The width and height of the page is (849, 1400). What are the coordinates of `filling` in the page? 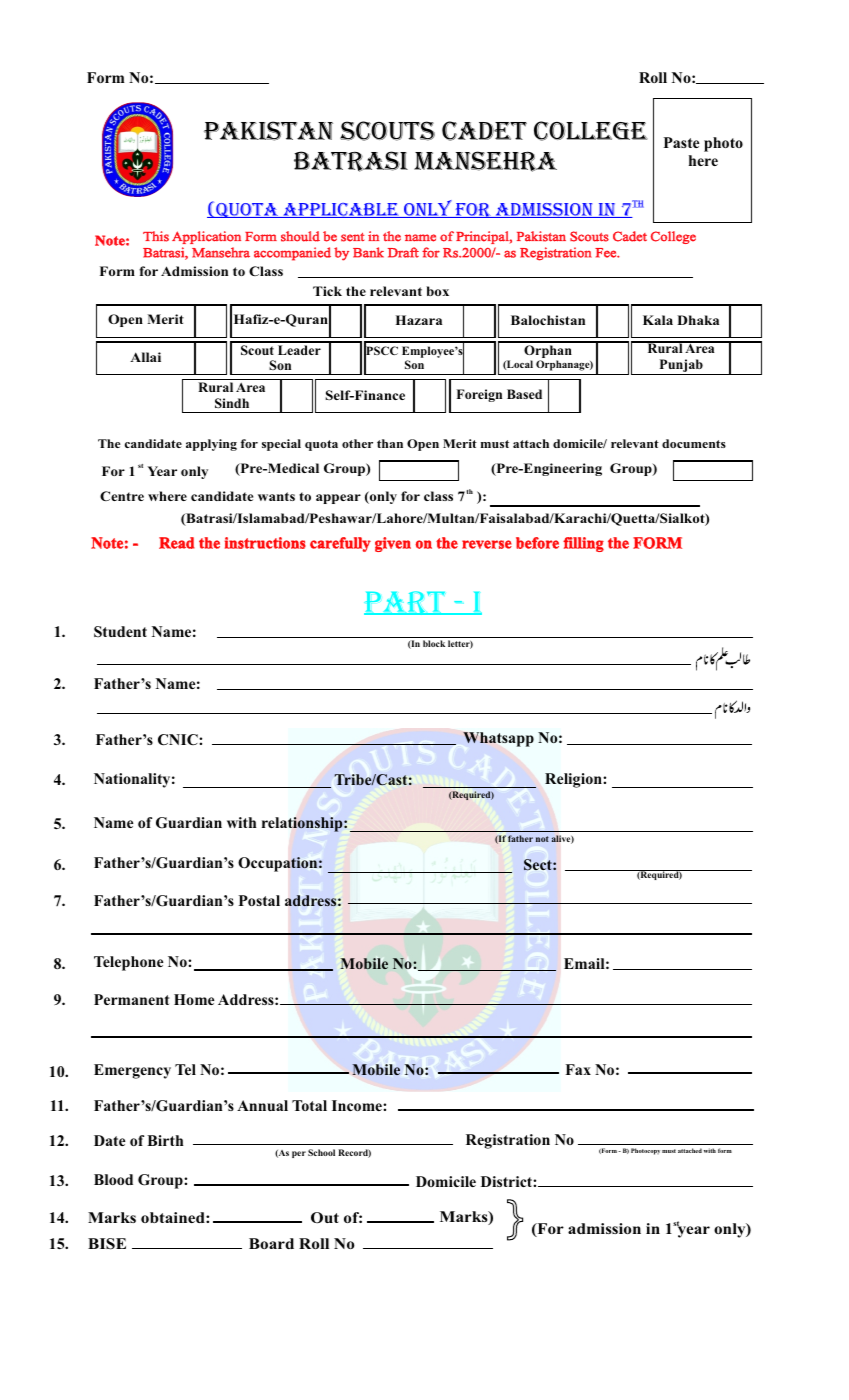 It's located at (583, 544).
